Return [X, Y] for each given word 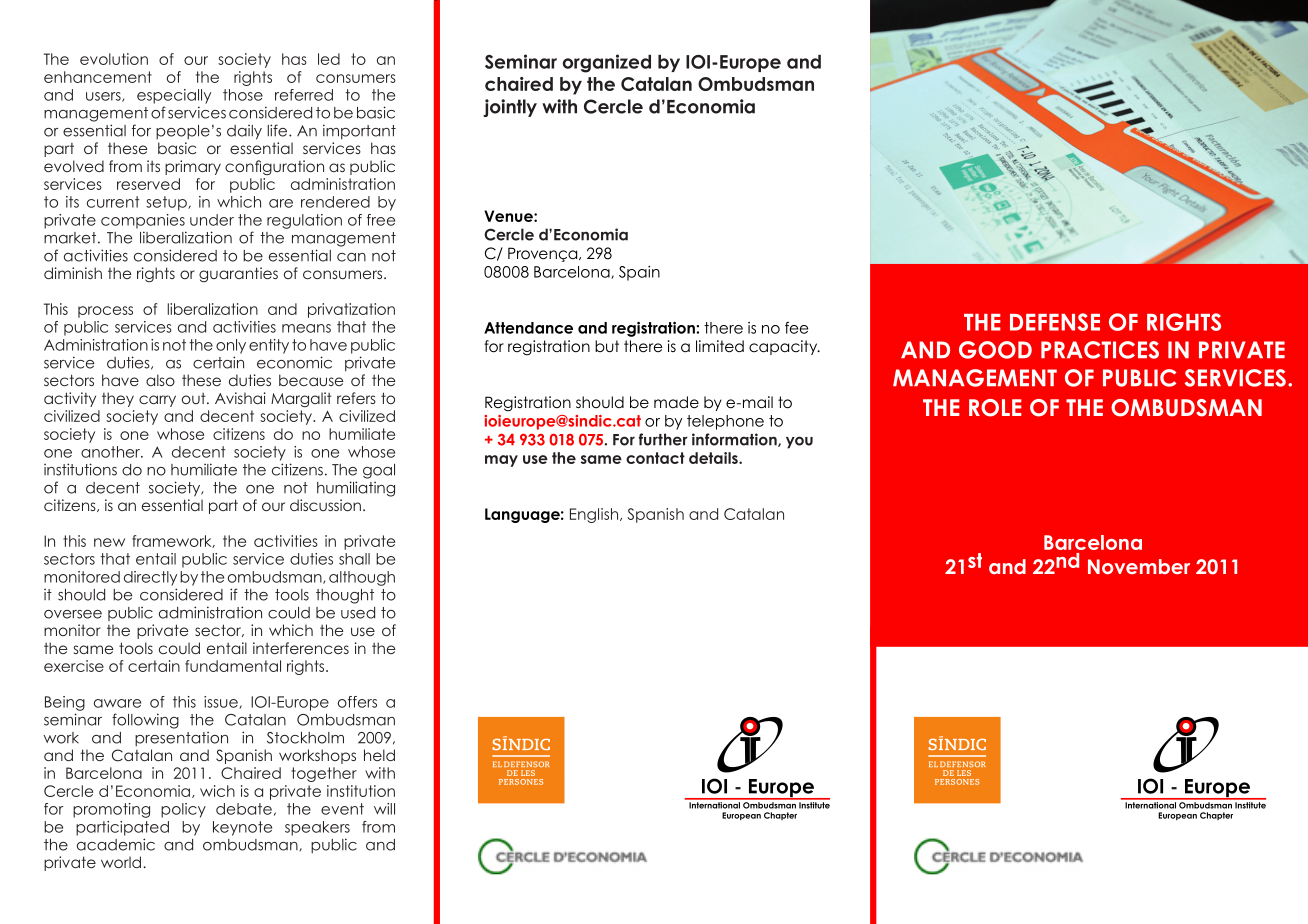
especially [174, 96]
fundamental [233, 666]
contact [655, 458]
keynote [242, 828]
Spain [639, 273]
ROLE [995, 408]
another [111, 452]
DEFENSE [1055, 322]
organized [607, 63]
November [1139, 566]
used [358, 613]
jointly [510, 108]
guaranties [238, 274]
